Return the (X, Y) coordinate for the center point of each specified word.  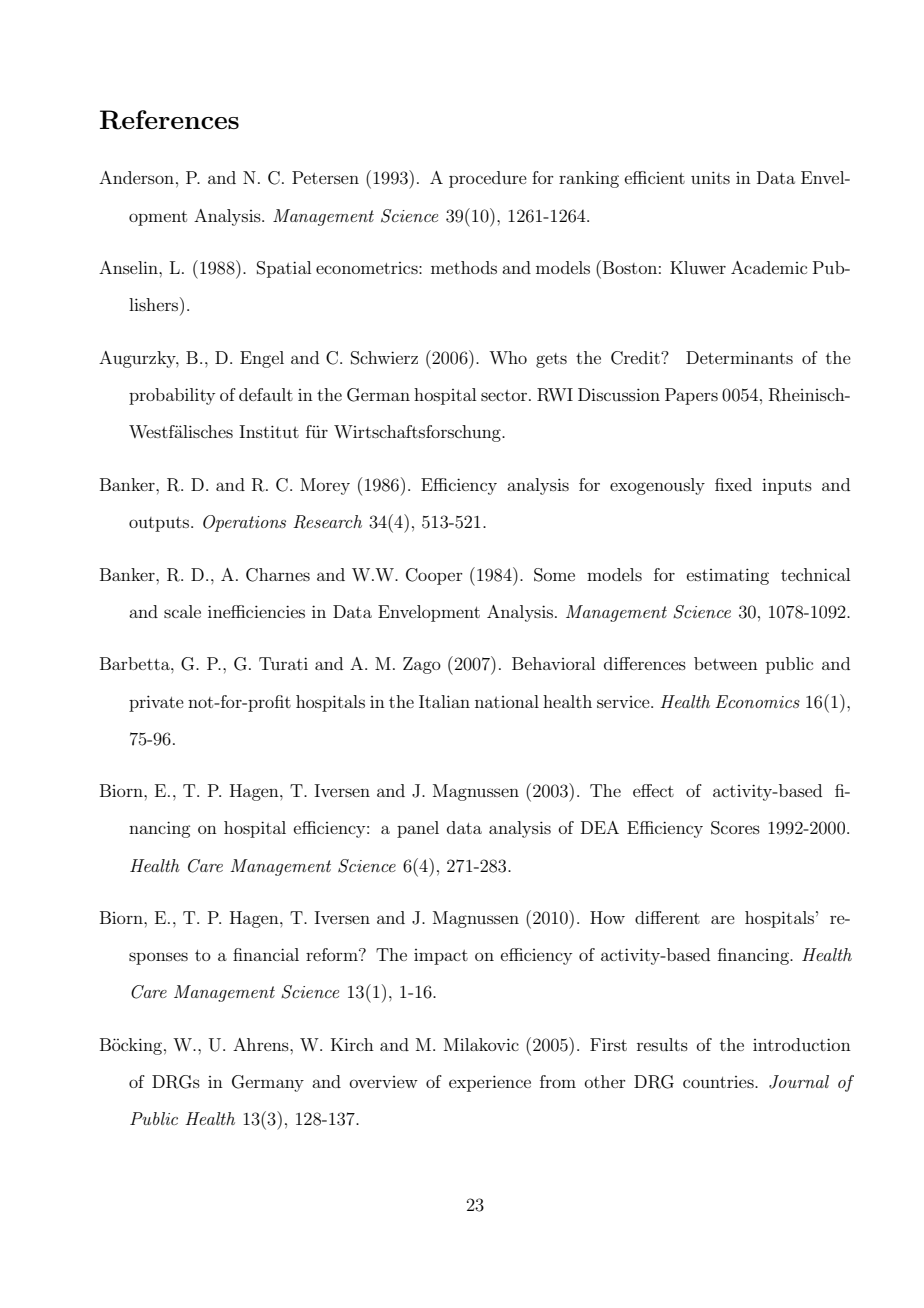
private (156, 703)
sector (505, 395)
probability (172, 396)
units (710, 177)
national (507, 701)
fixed (733, 484)
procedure (488, 179)
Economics (757, 701)
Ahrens (262, 1044)
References (169, 120)
